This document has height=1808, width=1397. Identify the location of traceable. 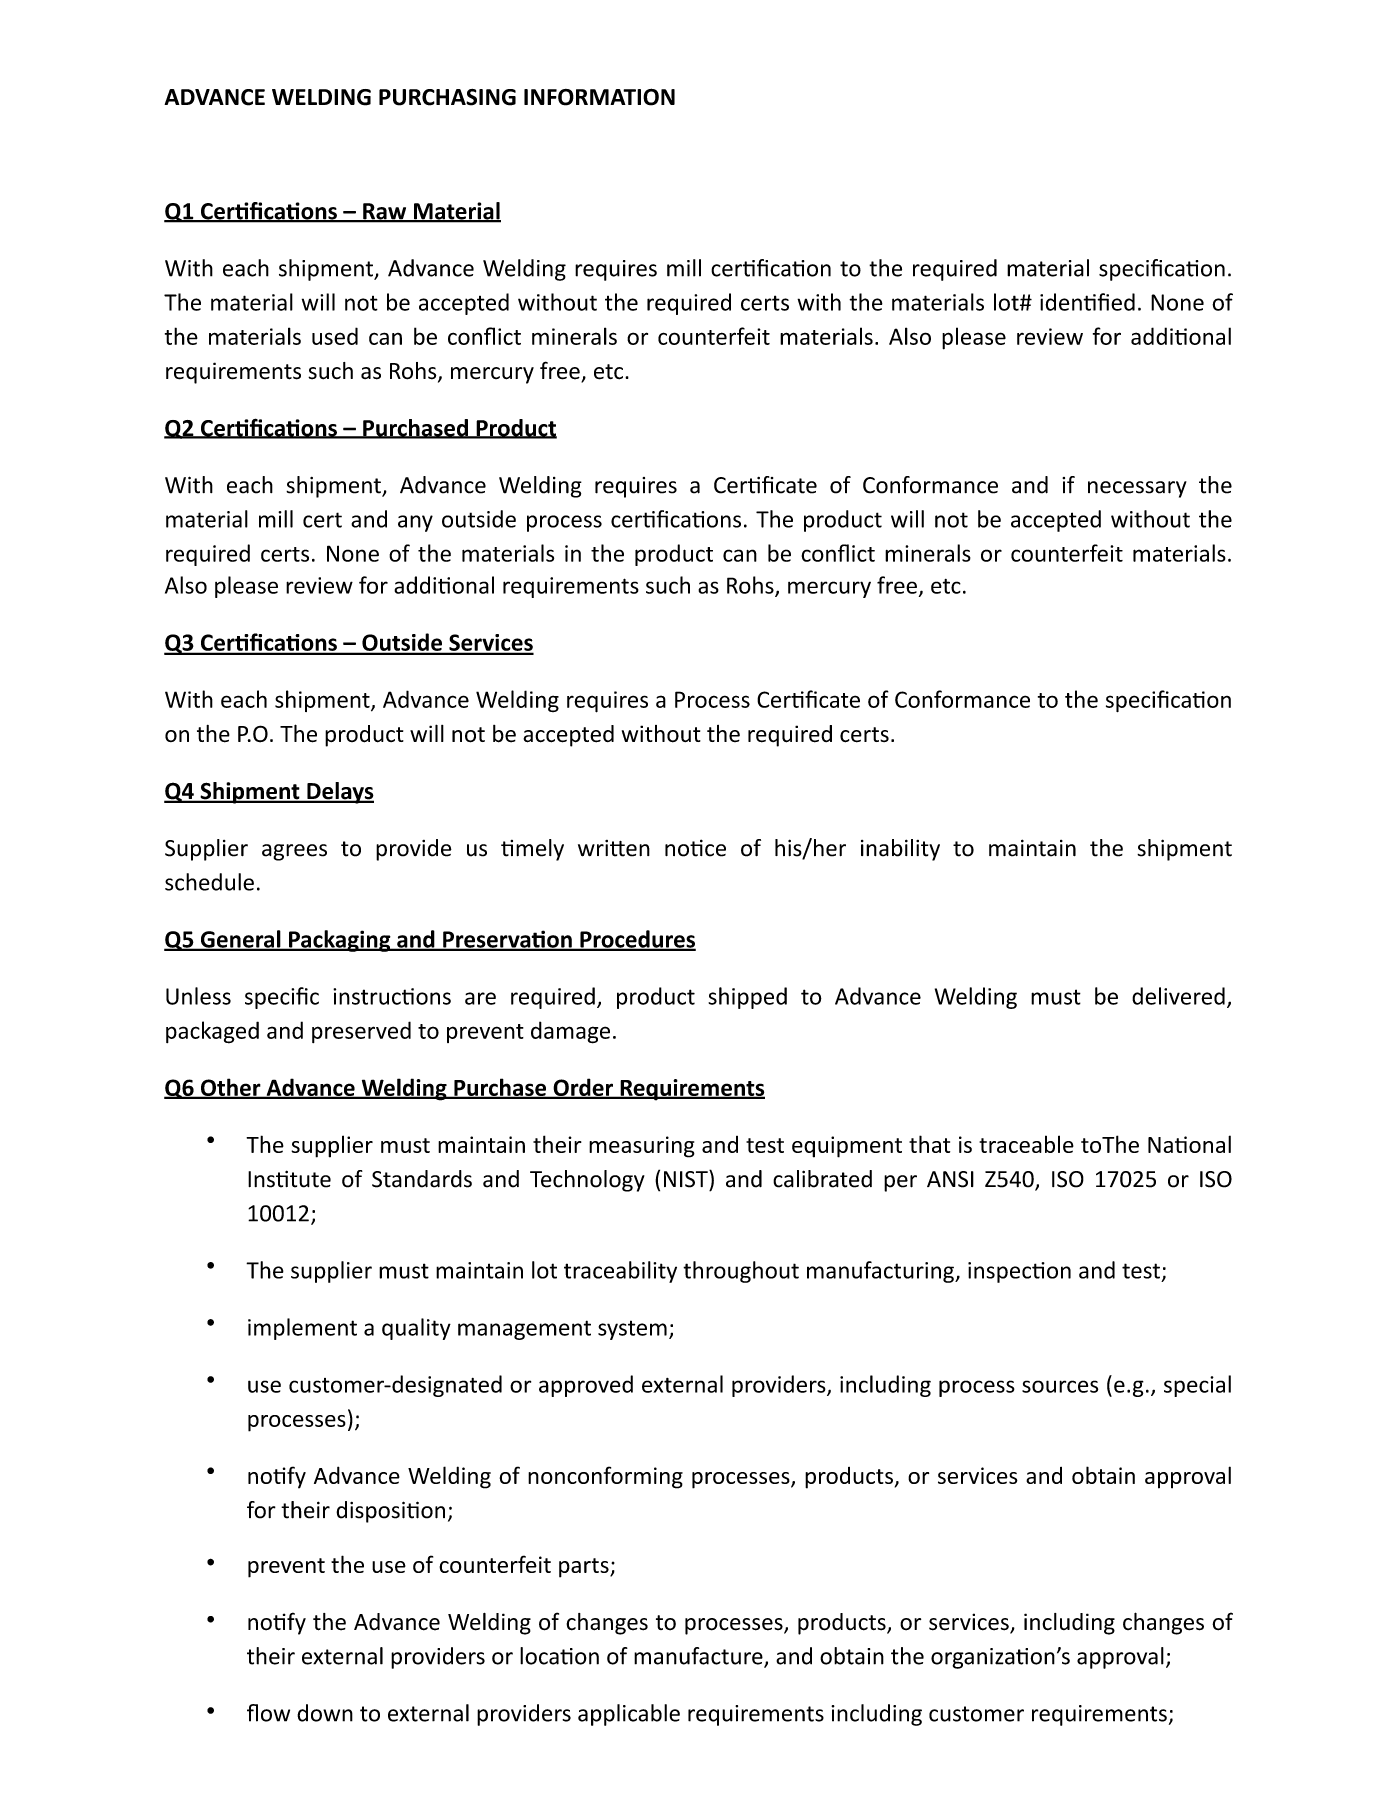
(1026, 1144).
